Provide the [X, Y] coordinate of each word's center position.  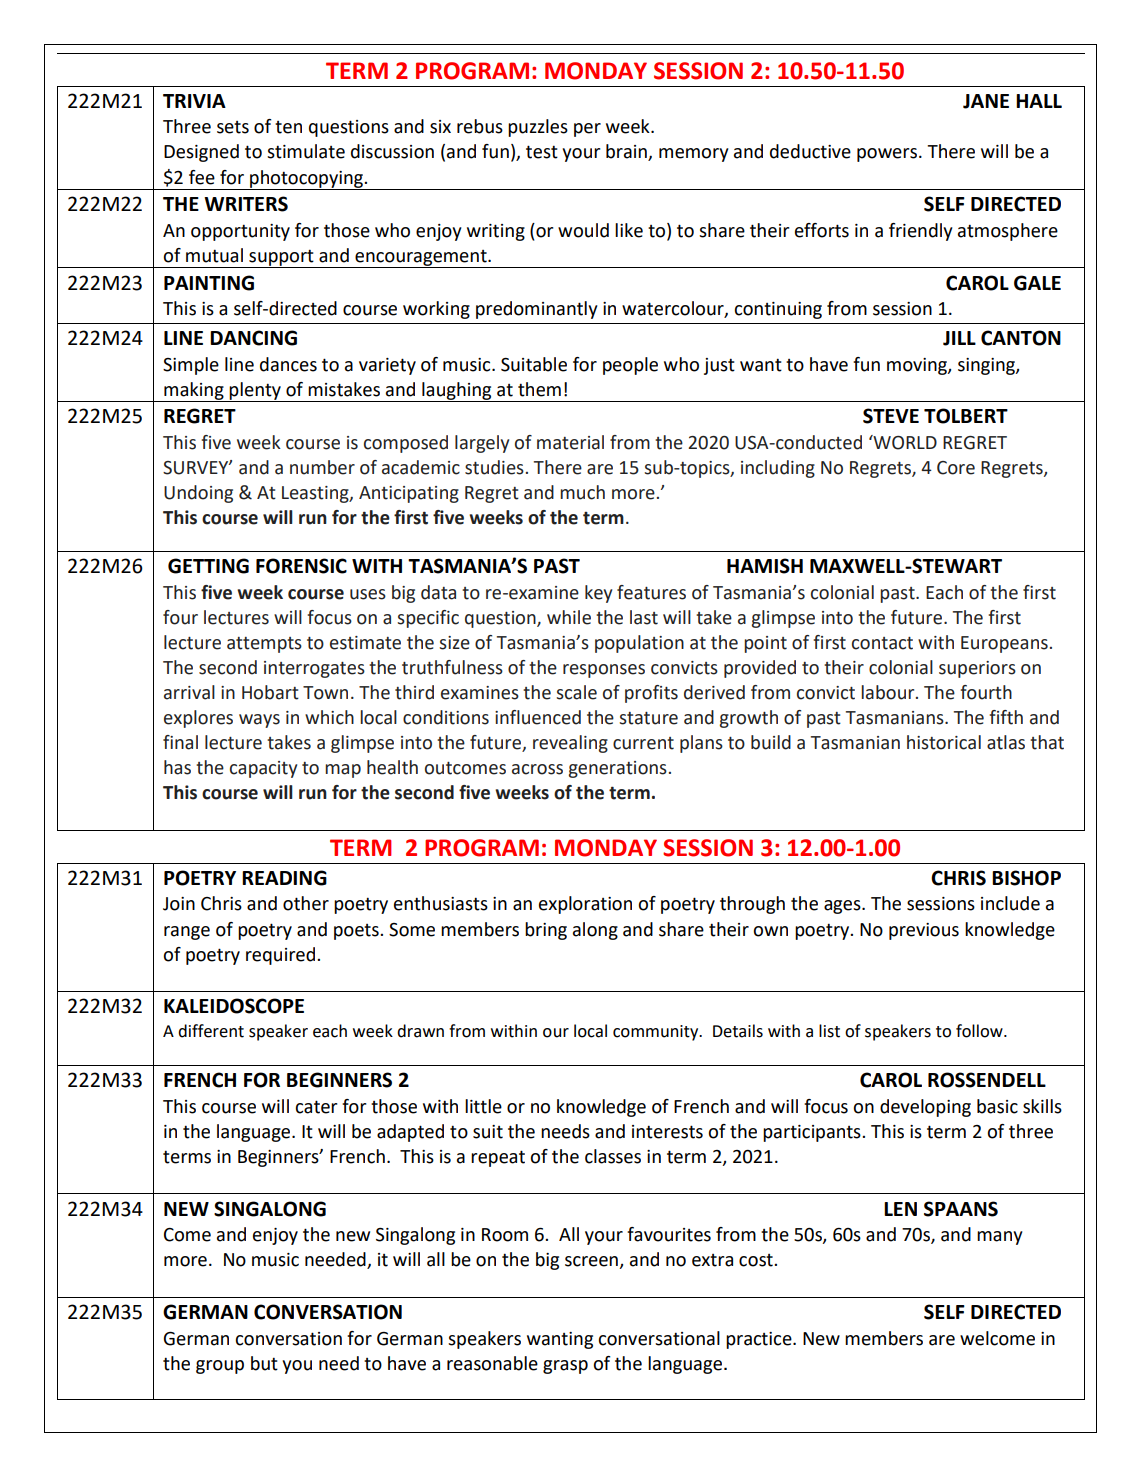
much [582, 492]
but [264, 1363]
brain [627, 152]
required [282, 956]
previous [924, 931]
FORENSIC [301, 566]
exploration [585, 905]
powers [887, 155]
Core [956, 468]
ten [288, 127]
